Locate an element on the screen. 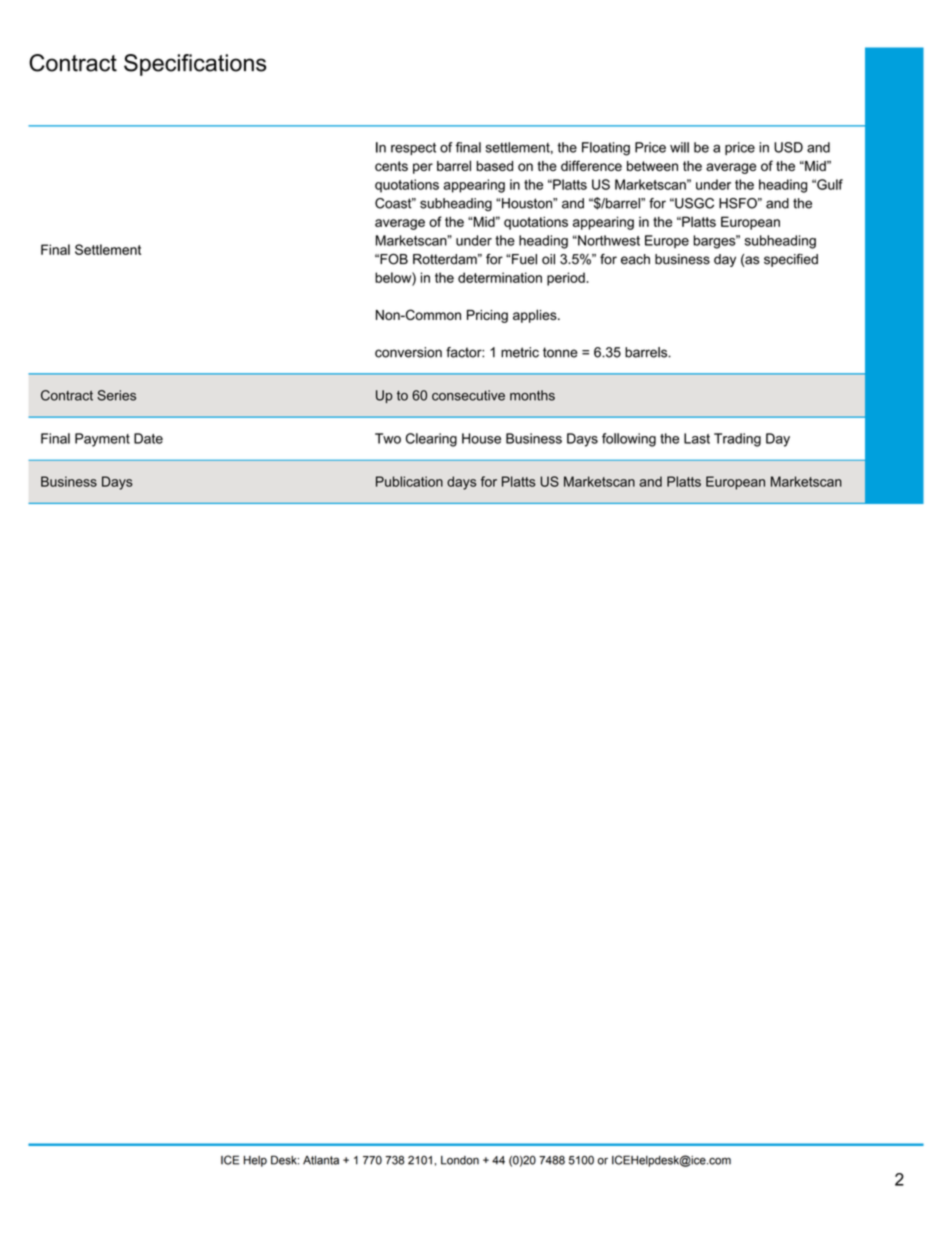 The height and width of the screenshot is (1233, 952). Payment is located at coordinates (102, 440).
